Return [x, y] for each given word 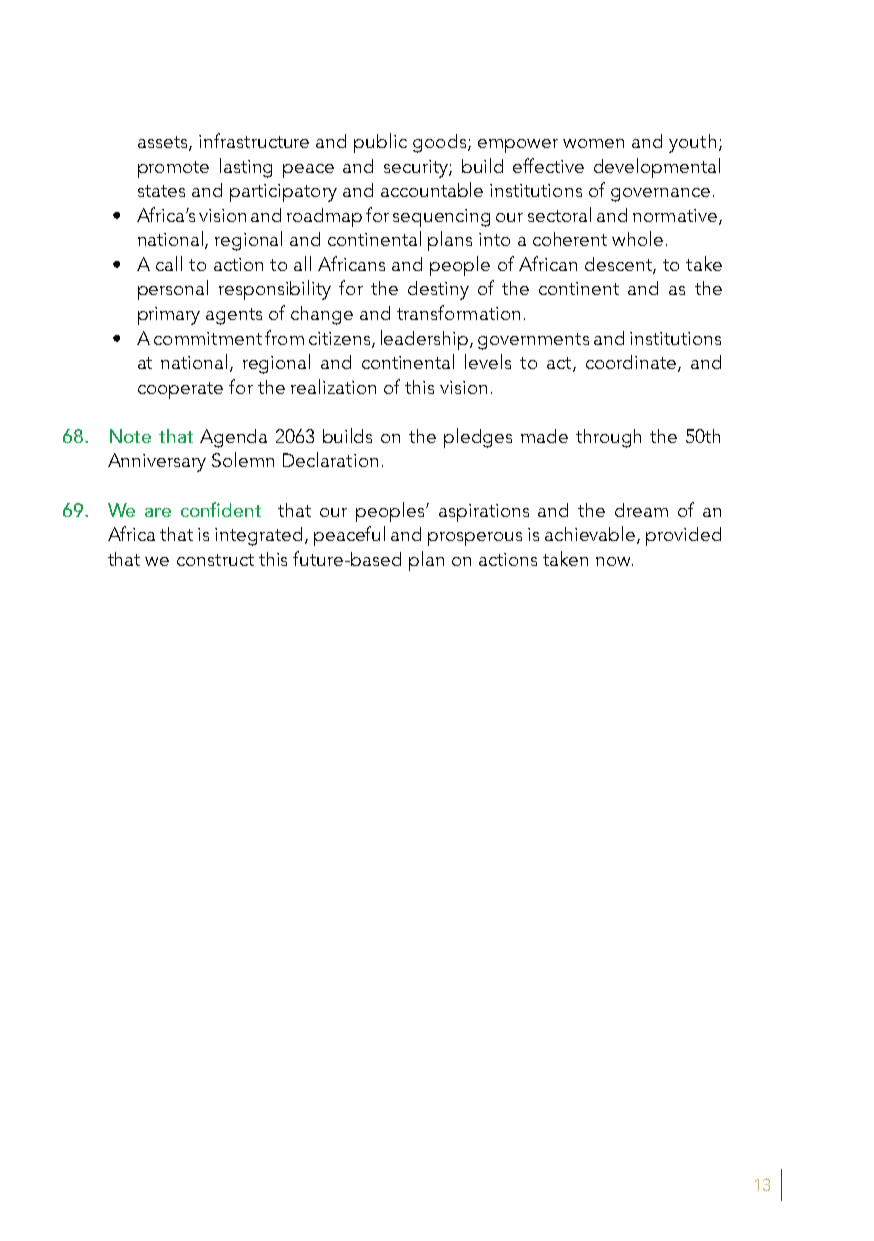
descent [619, 265]
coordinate [632, 363]
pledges [478, 438]
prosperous [475, 539]
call [169, 263]
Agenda [233, 438]
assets [164, 143]
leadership [426, 340]
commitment [208, 338]
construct [215, 560]
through [608, 438]
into [494, 239]
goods [439, 143]
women [593, 143]
